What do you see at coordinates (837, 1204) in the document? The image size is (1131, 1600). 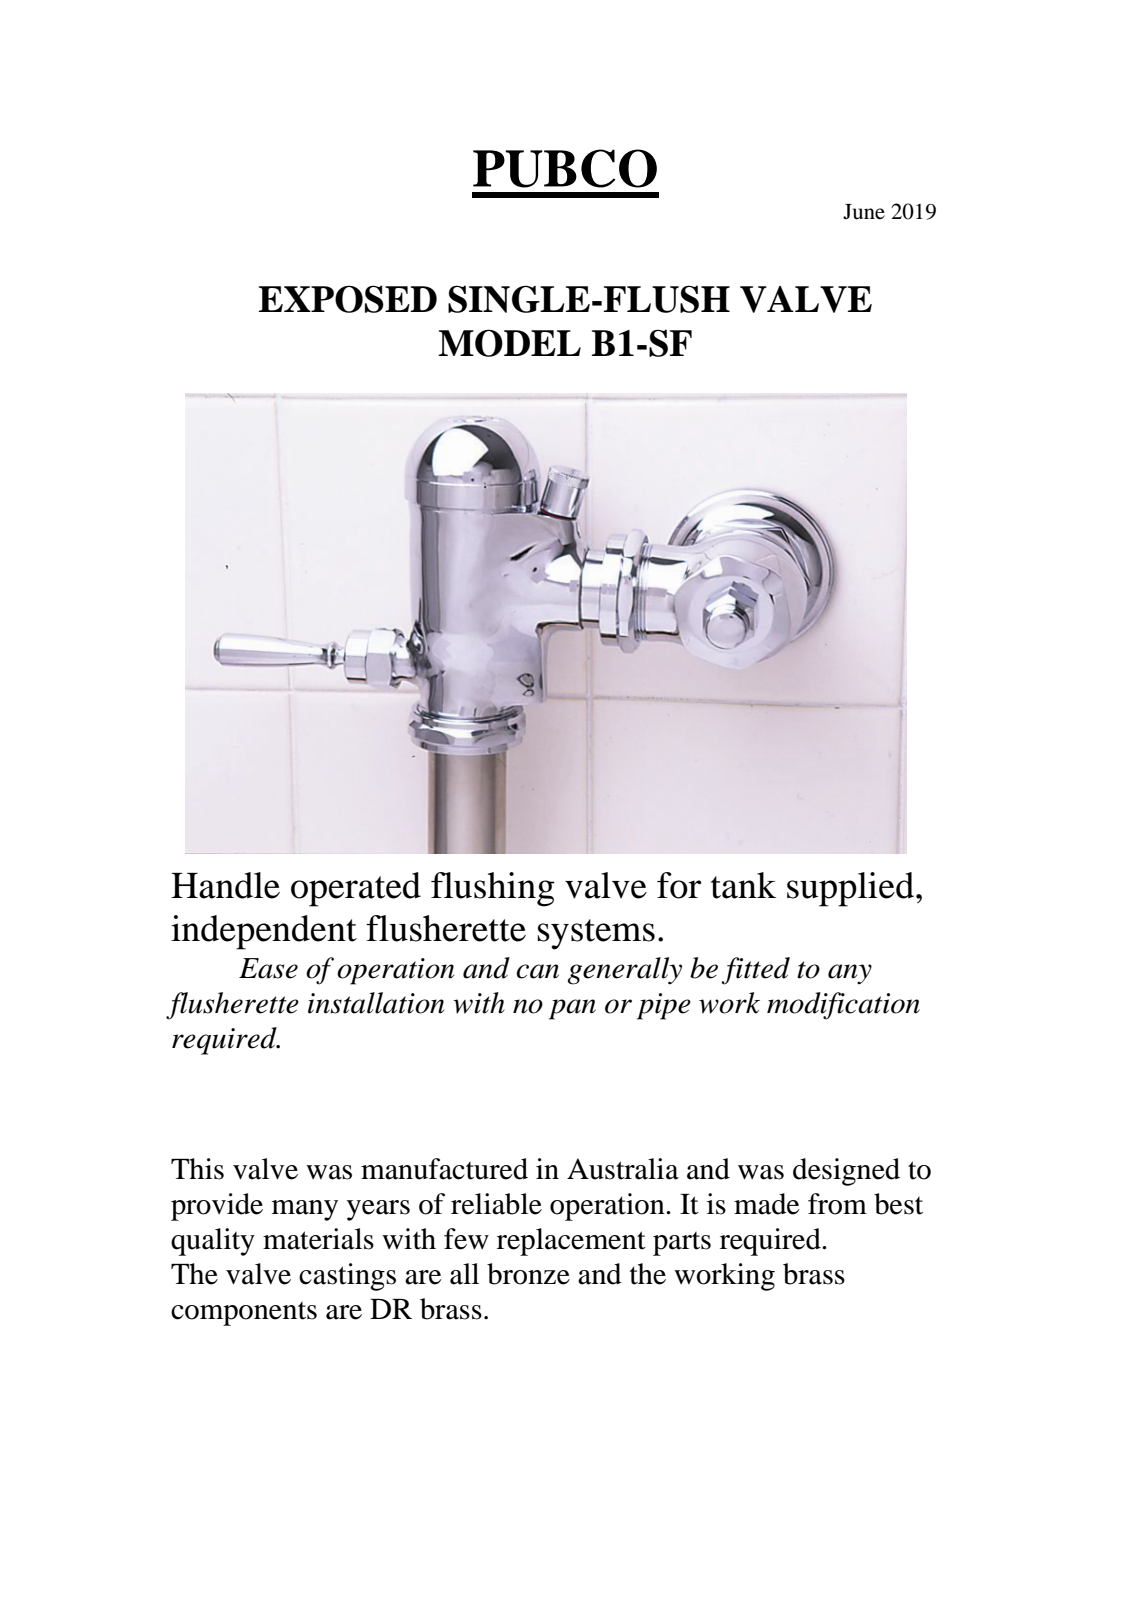 I see `from` at bounding box center [837, 1204].
